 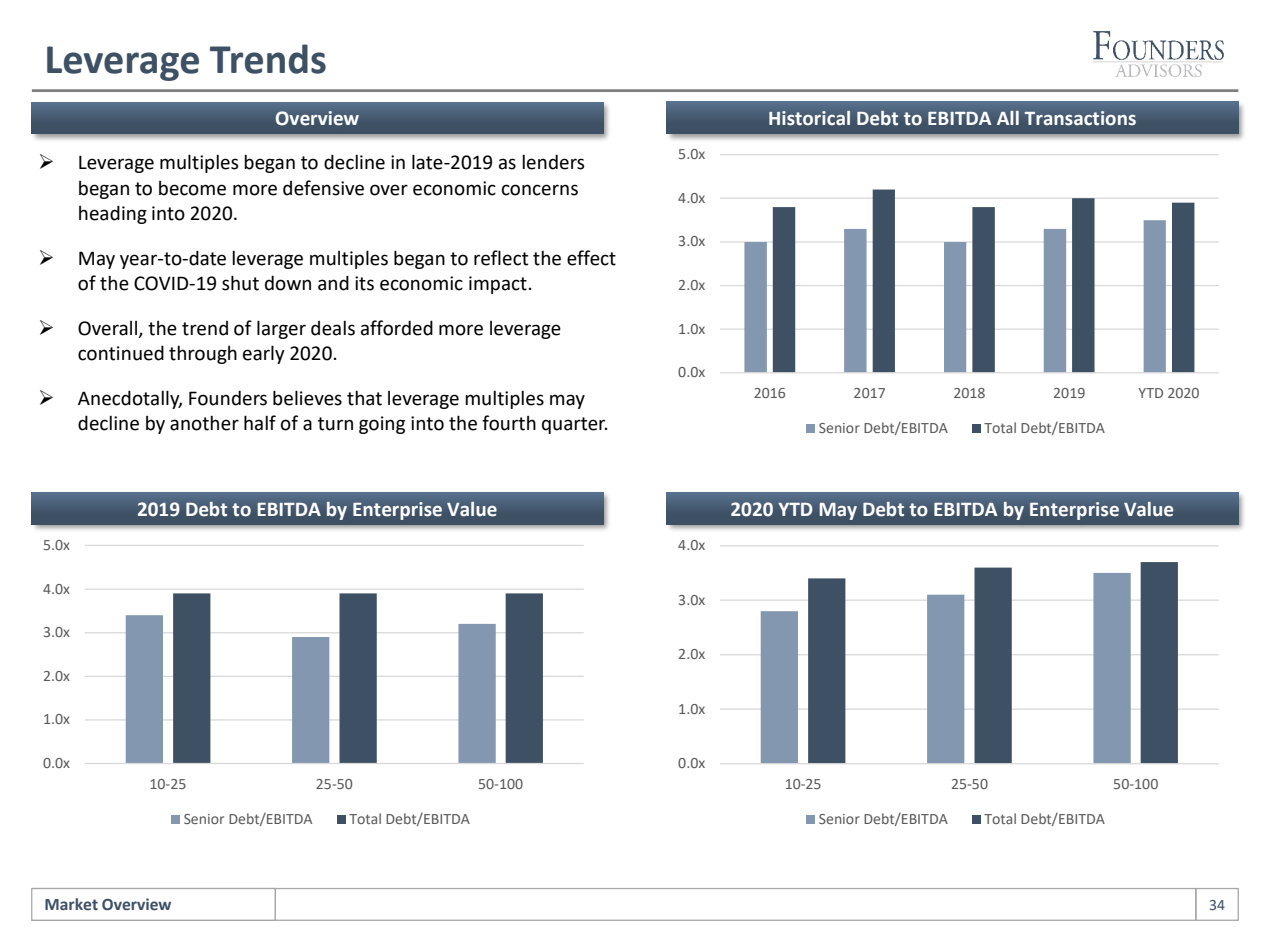 What do you see at coordinates (204, 423) in the page?
I see `another` at bounding box center [204, 423].
